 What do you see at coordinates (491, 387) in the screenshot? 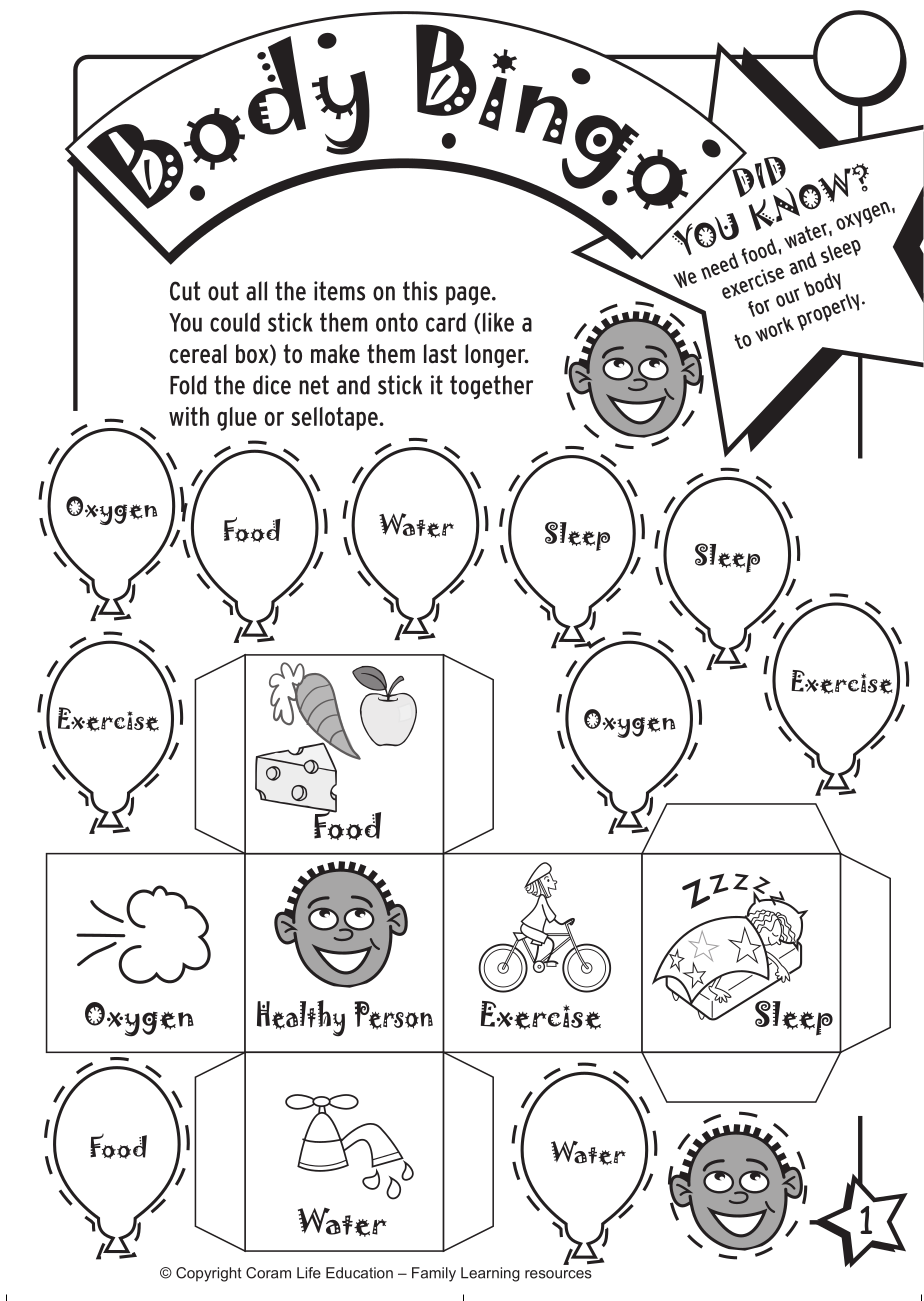
I see `together` at bounding box center [491, 387].
